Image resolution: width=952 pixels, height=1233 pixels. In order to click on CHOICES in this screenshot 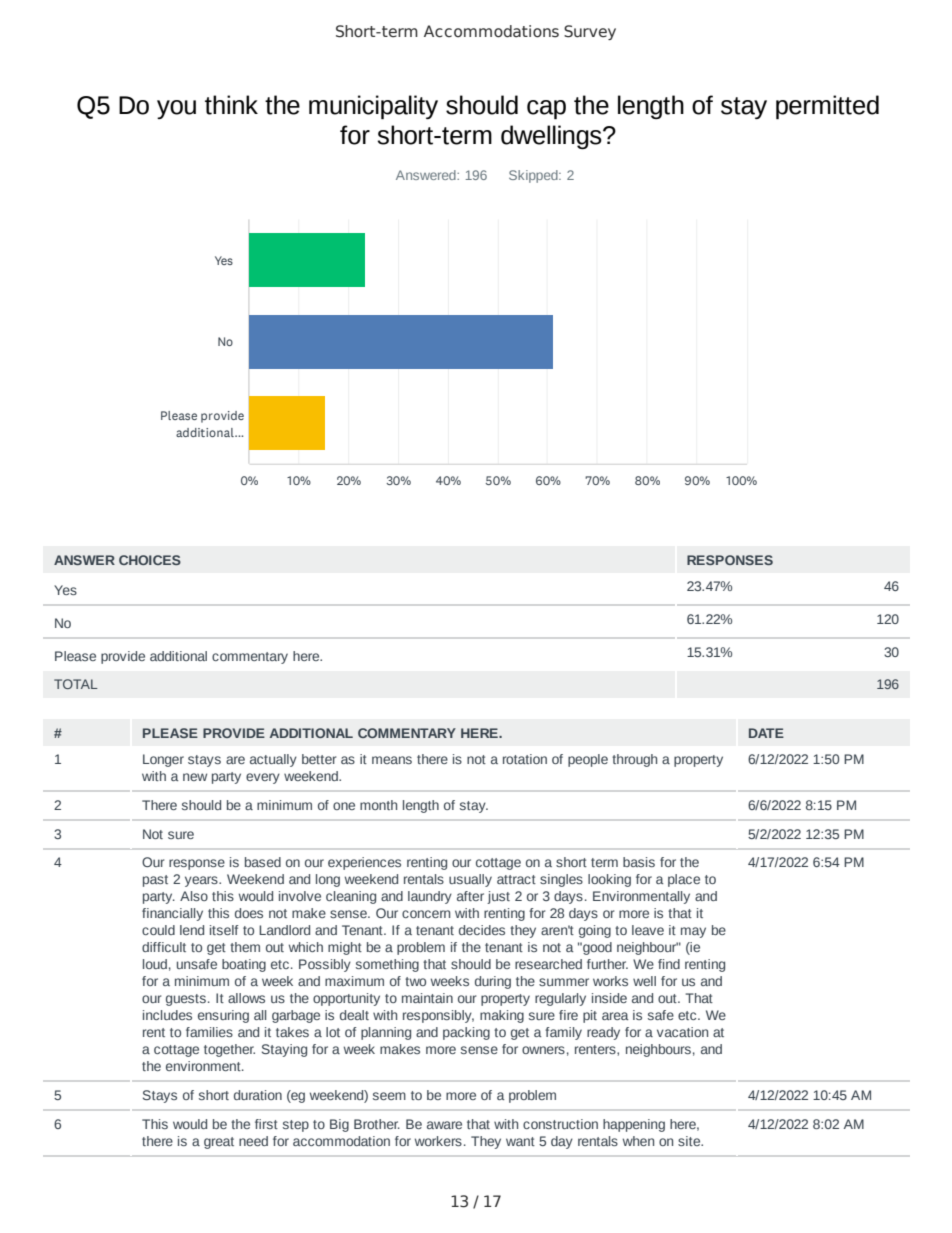, I will do `click(150, 560)`.
